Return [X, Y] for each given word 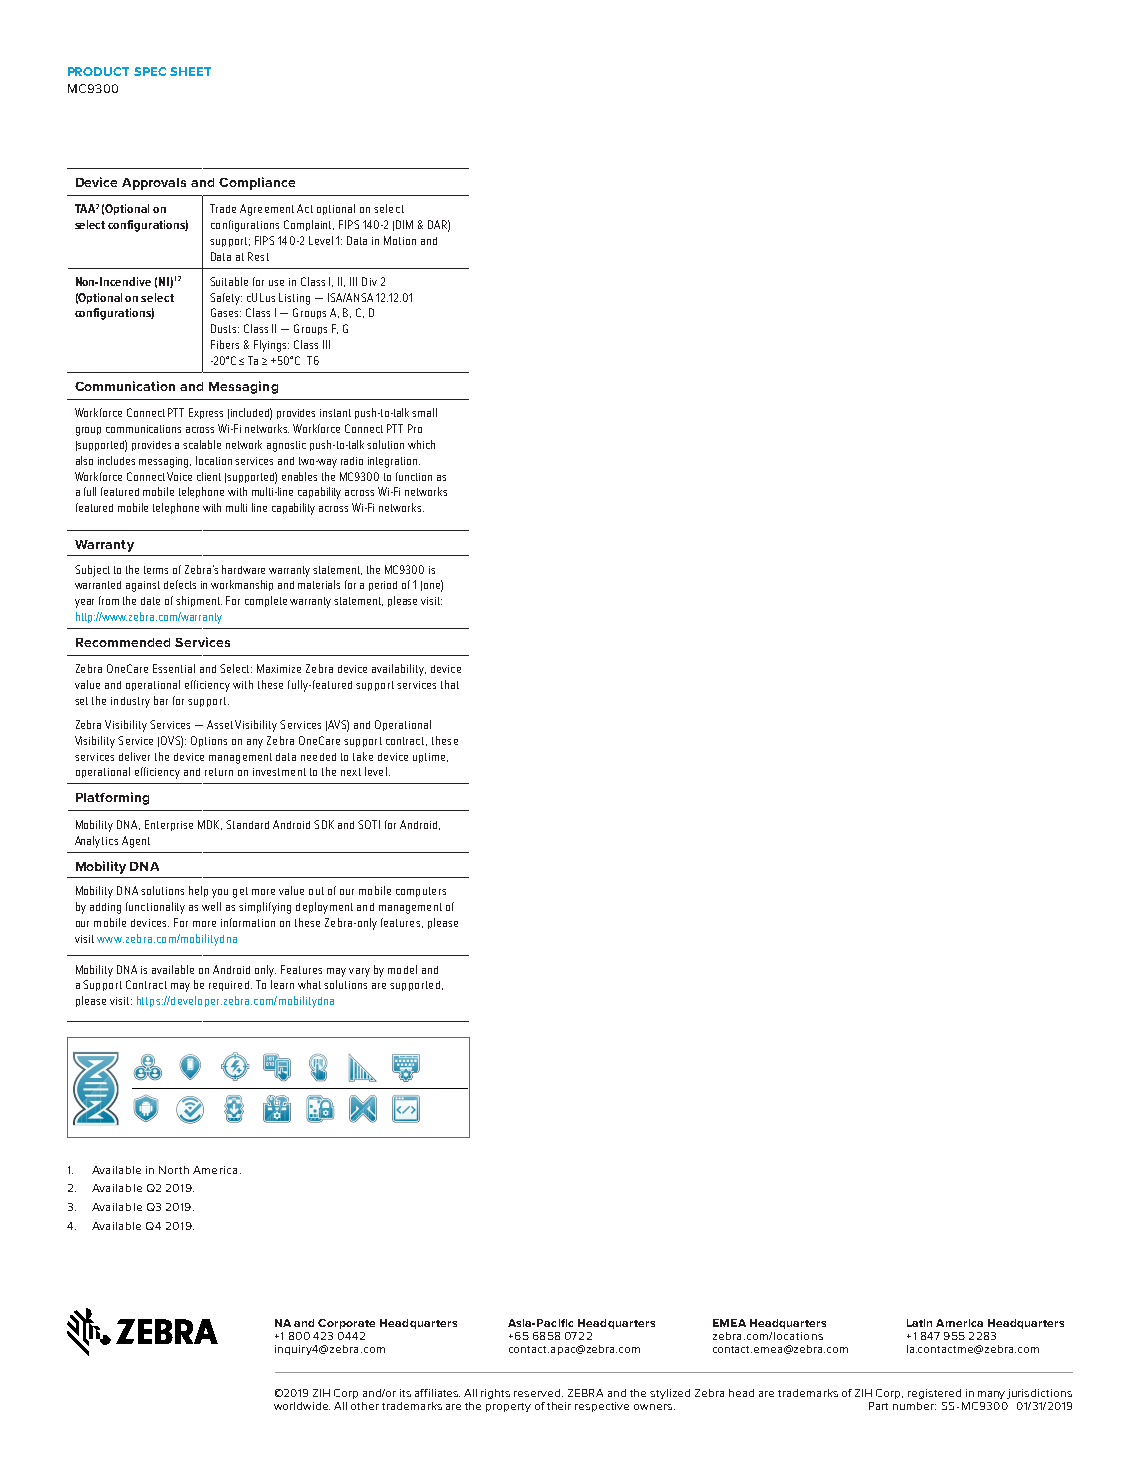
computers [421, 892]
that [450, 684]
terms [156, 570]
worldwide [302, 1406]
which [421, 444]
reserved [538, 1393]
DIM [404, 224]
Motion [400, 240]
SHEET [190, 71]
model [402, 969]
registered [934, 1394]
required [229, 986]
